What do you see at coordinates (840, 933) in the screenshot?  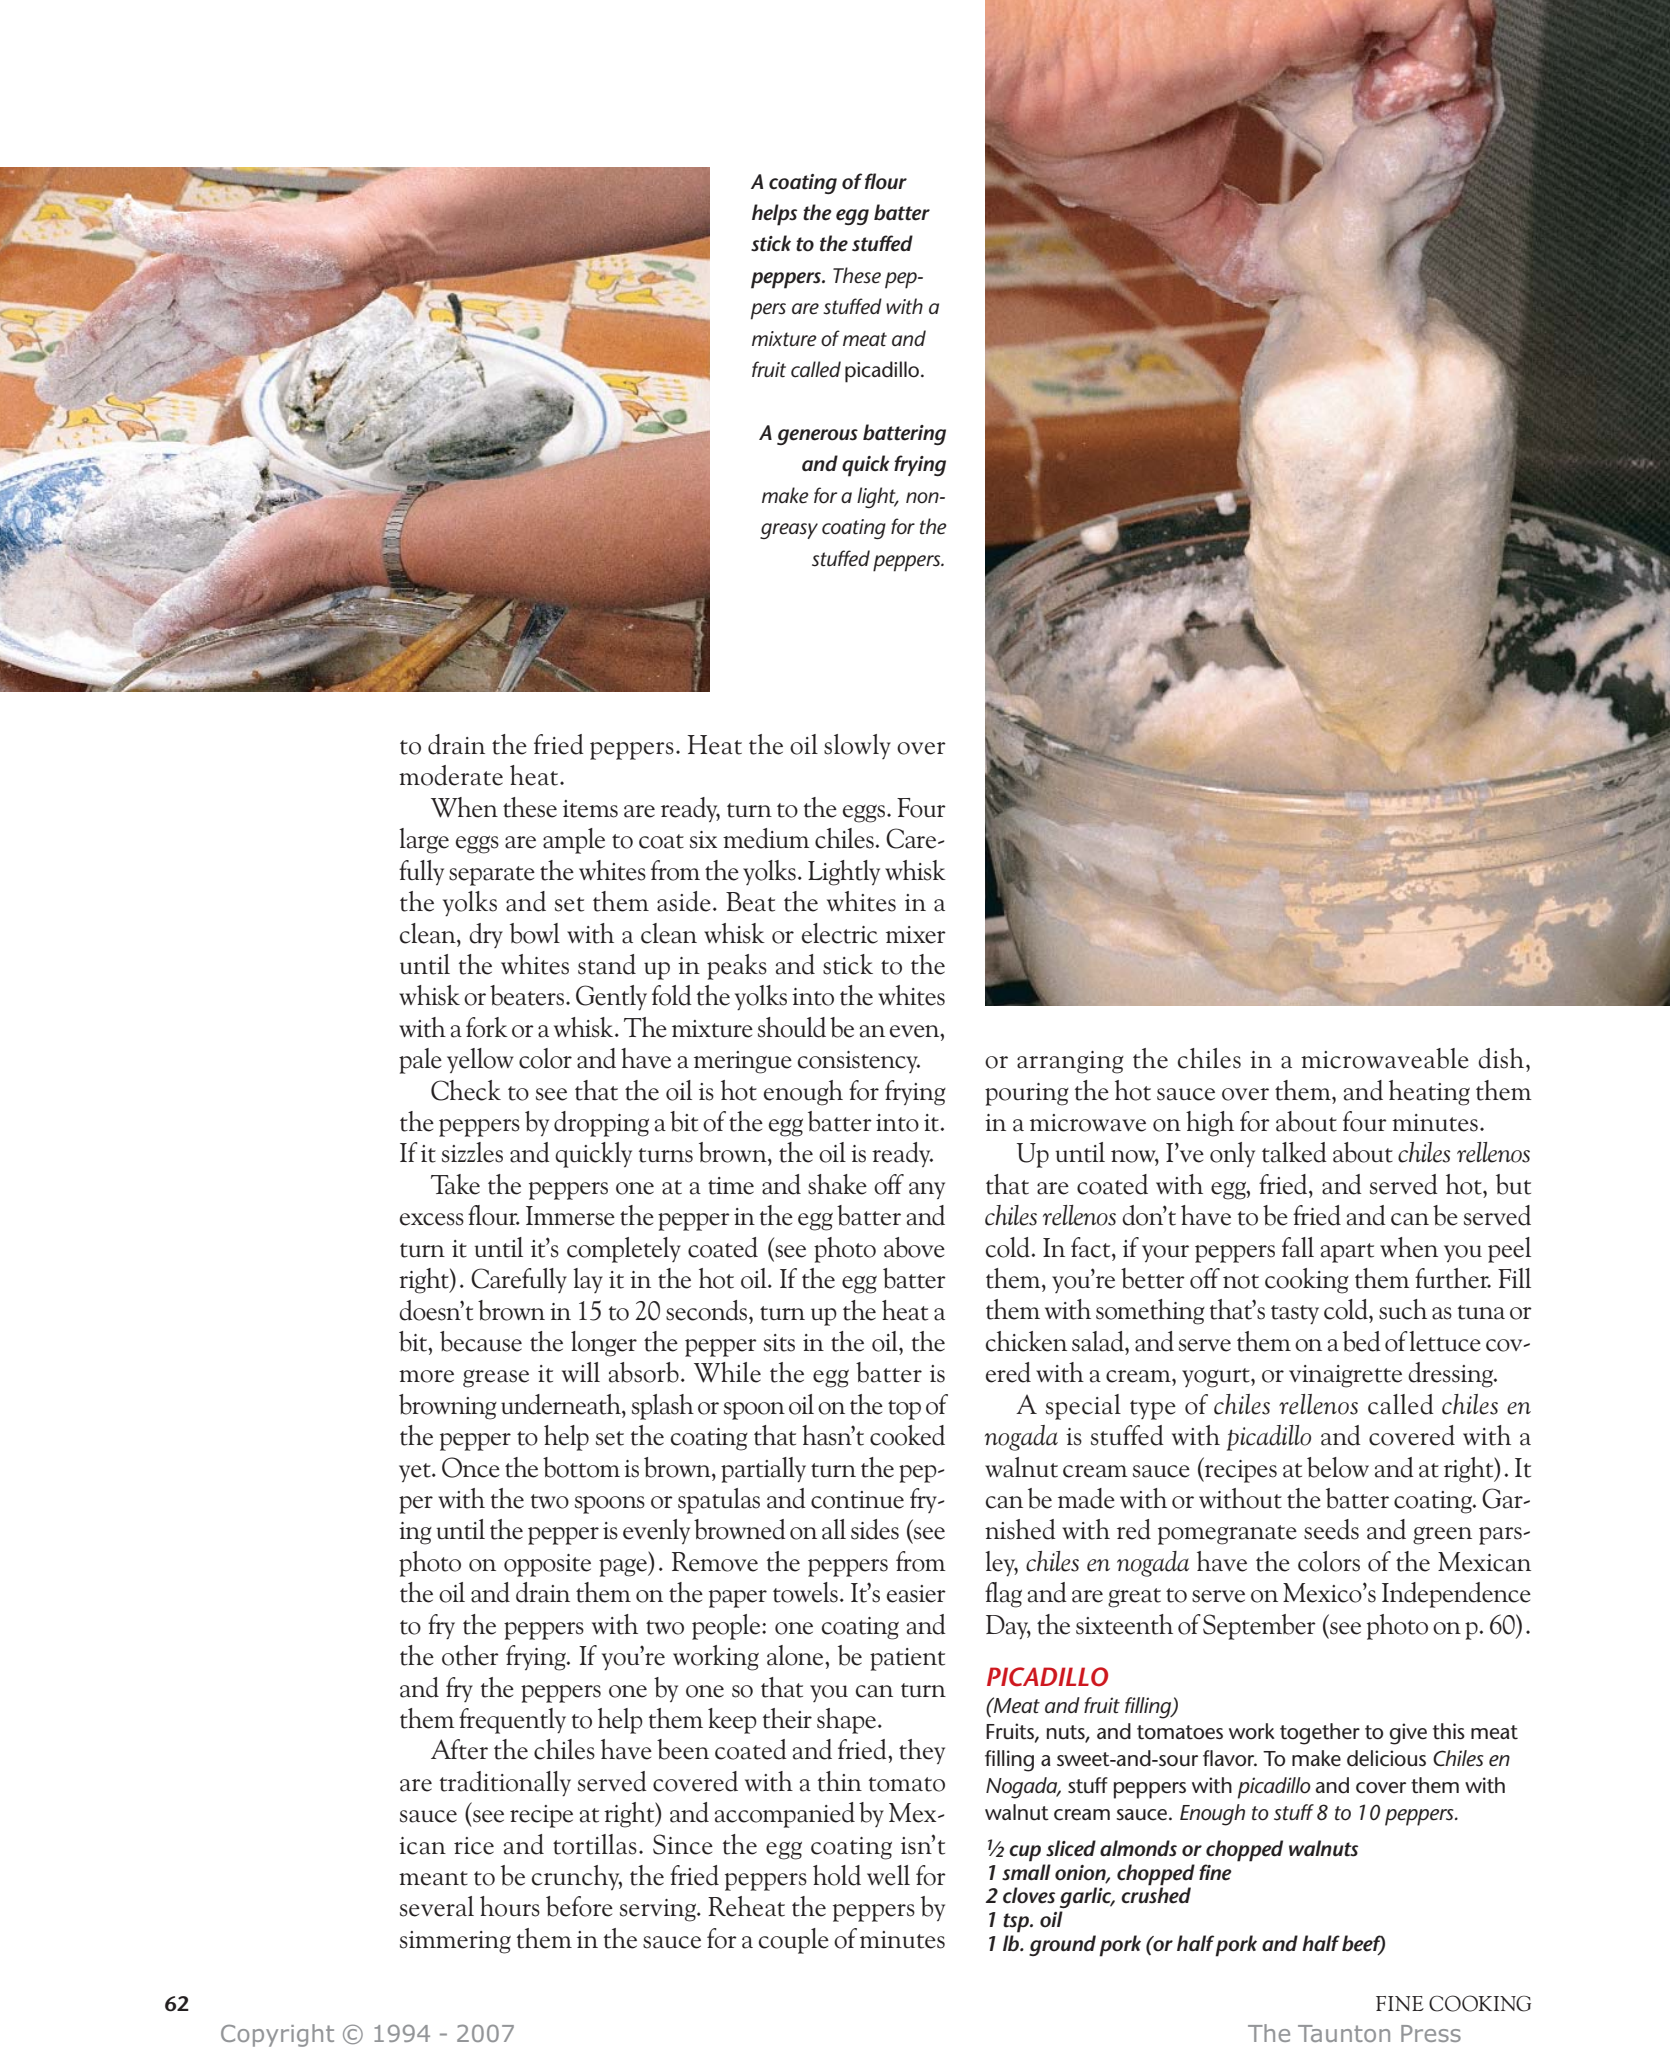 I see `electric` at bounding box center [840, 933].
